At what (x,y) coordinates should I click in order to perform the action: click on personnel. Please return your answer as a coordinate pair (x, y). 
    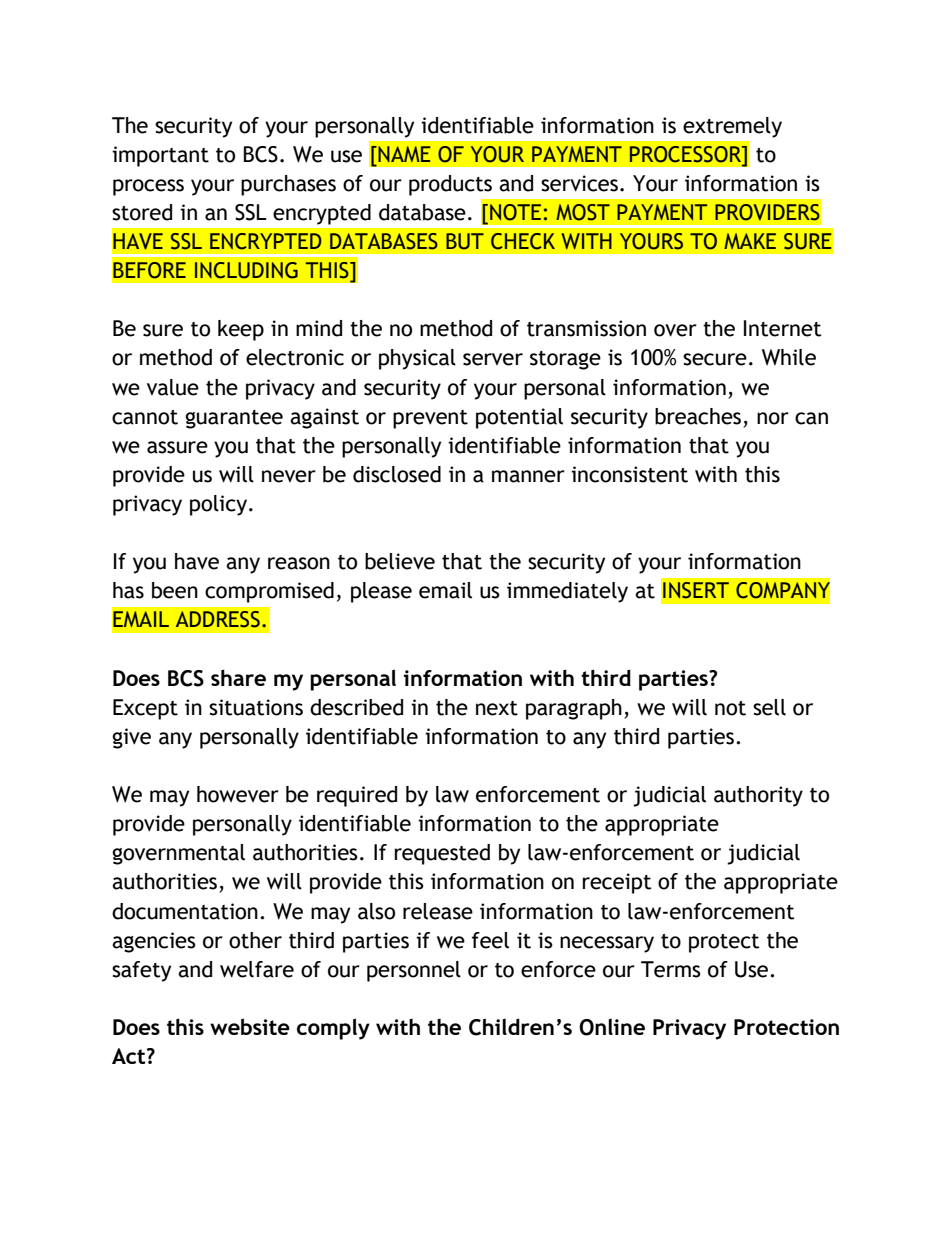
    Looking at the image, I should click on (414, 971).
